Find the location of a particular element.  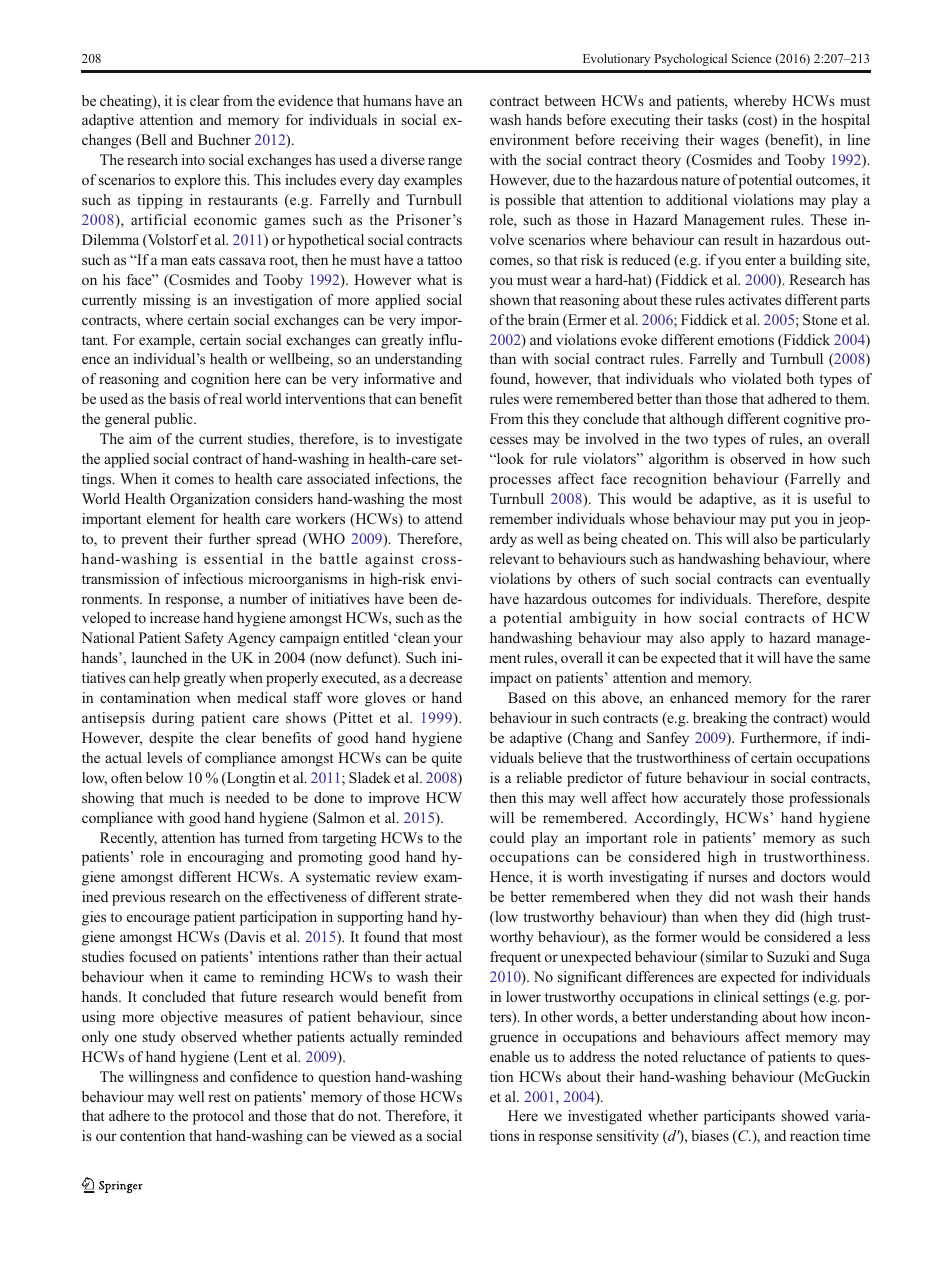

cognitive is located at coordinates (812, 420).
